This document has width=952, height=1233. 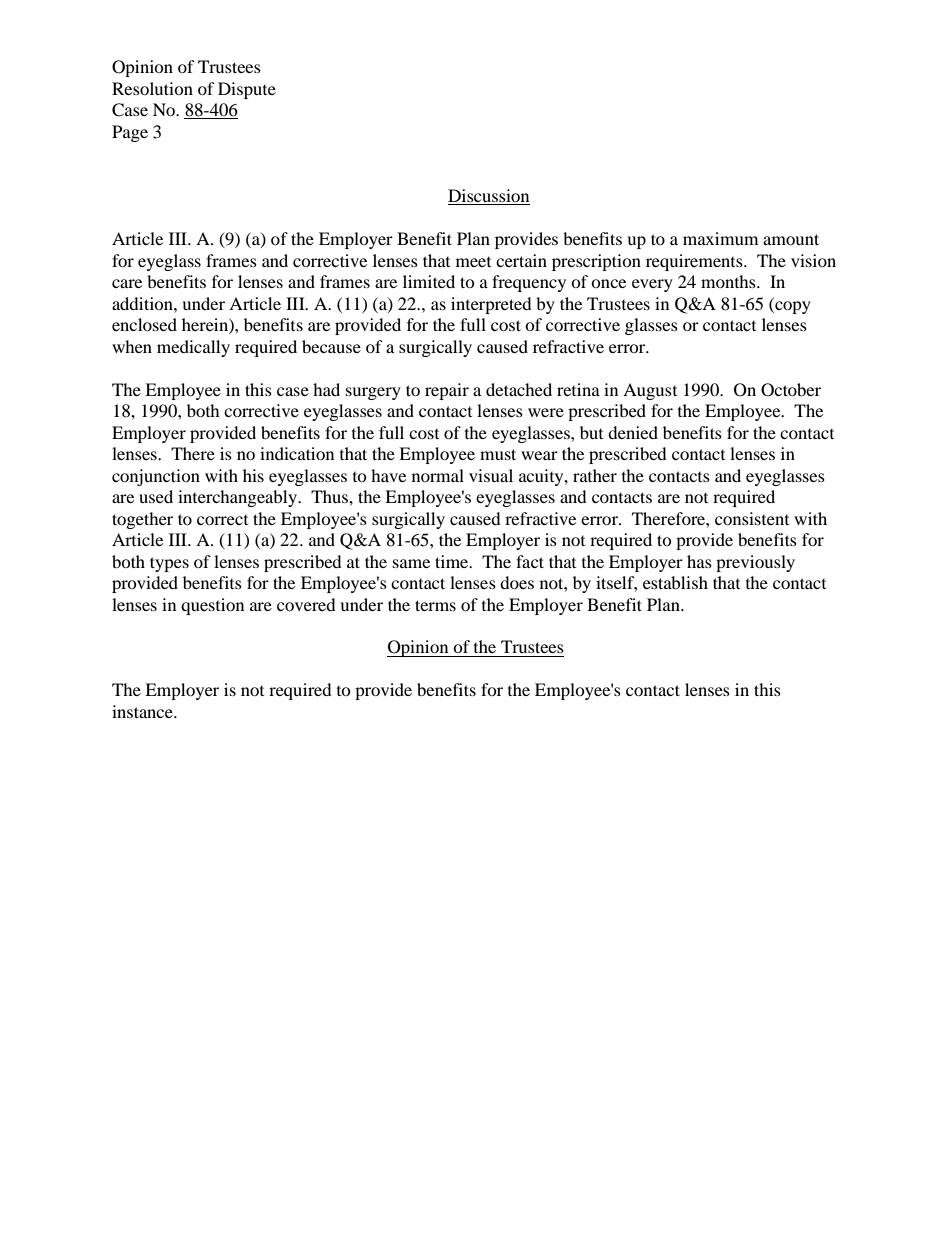 What do you see at coordinates (675, 582) in the document?
I see `establish` at bounding box center [675, 582].
